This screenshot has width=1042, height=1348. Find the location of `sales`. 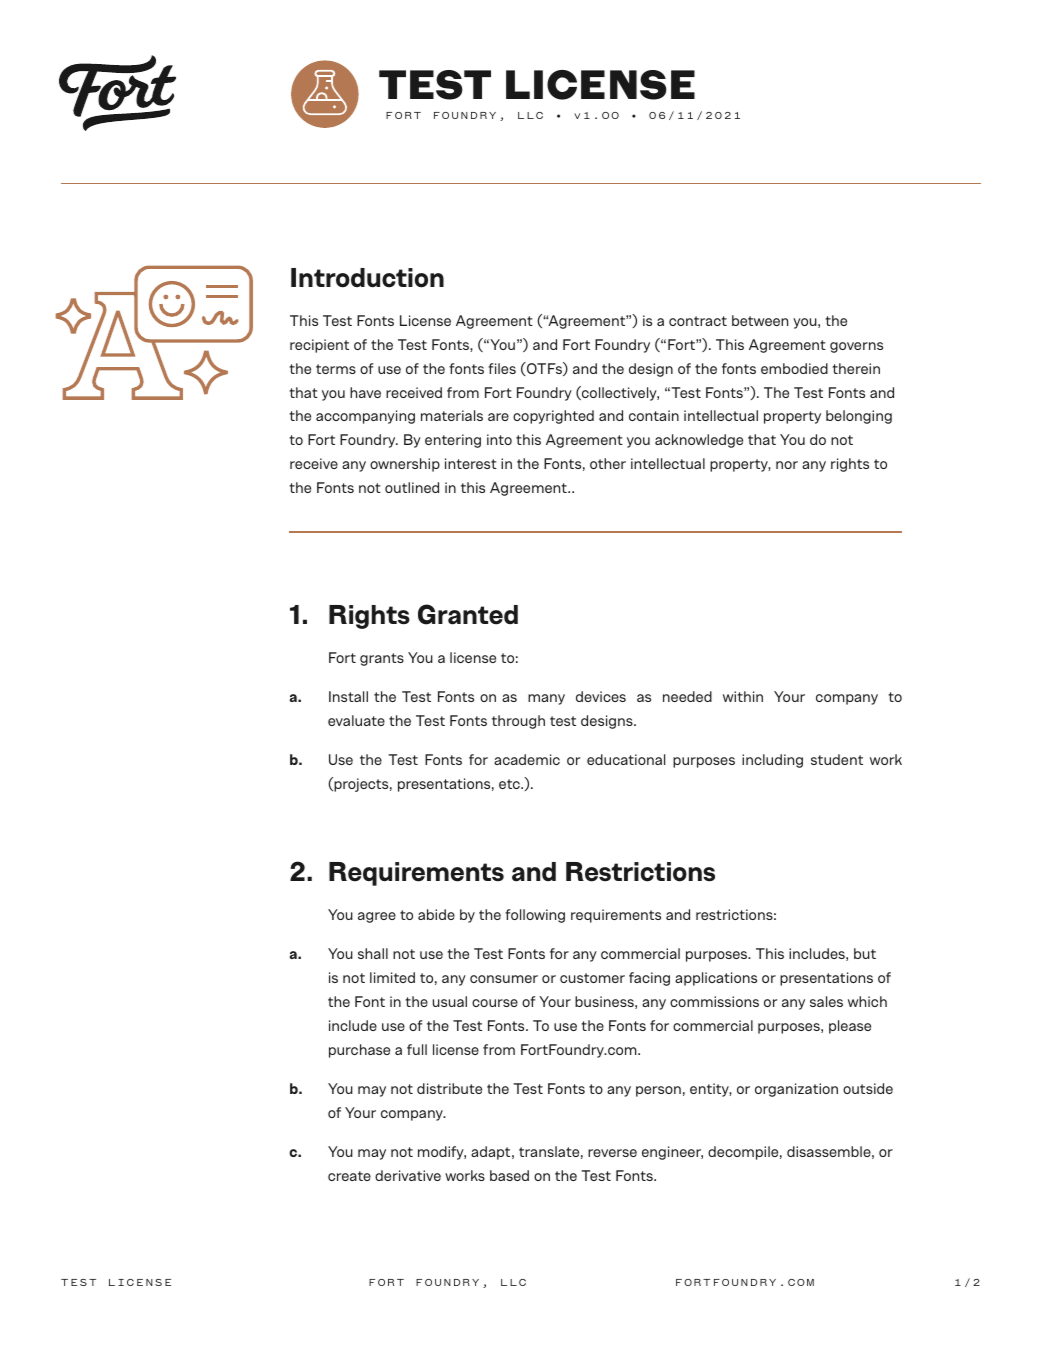

sales is located at coordinates (826, 1001).
